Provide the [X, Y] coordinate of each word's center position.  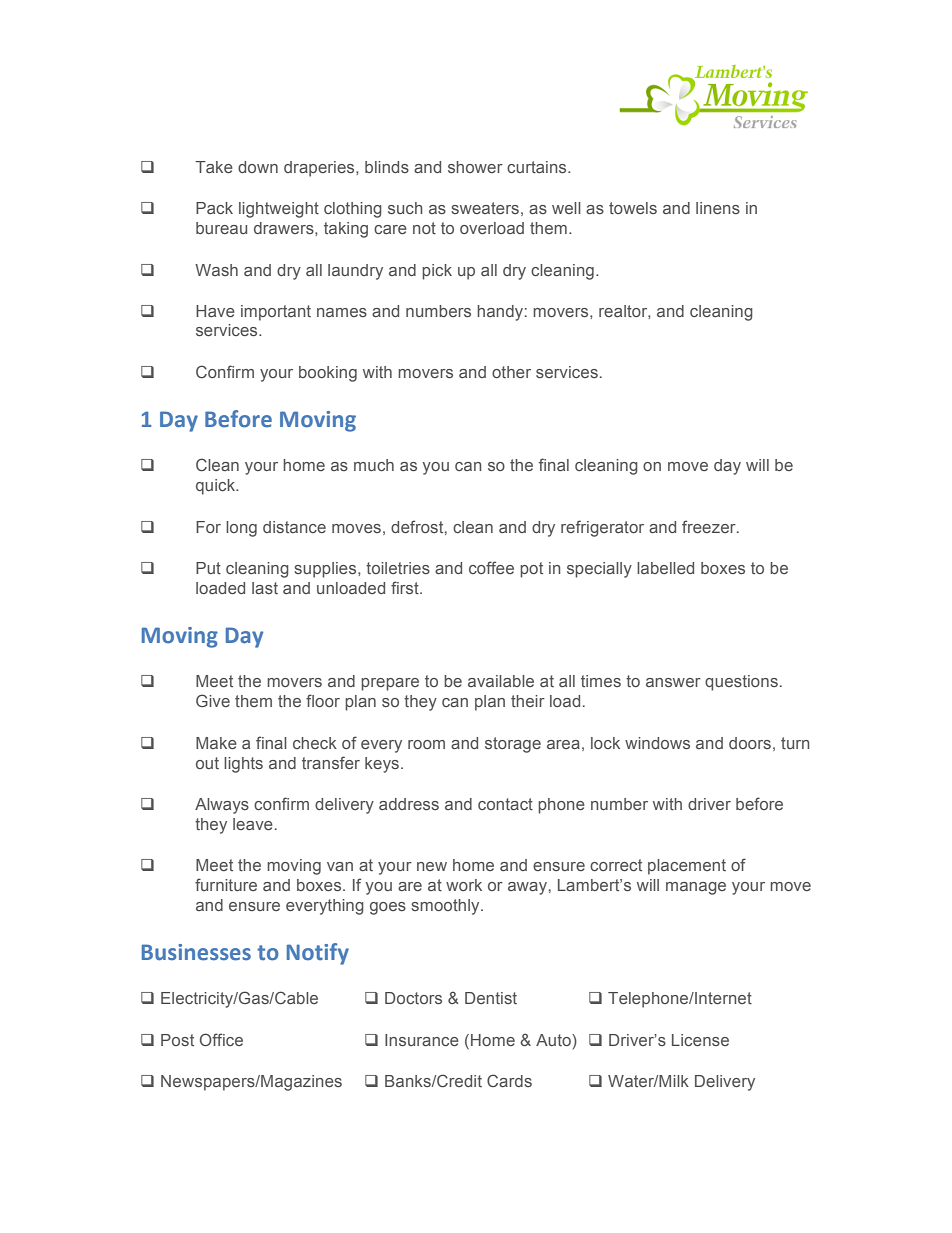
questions [741, 683]
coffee [491, 567]
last [265, 588]
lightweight [279, 210]
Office [221, 1039]
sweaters [485, 208]
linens [718, 208]
